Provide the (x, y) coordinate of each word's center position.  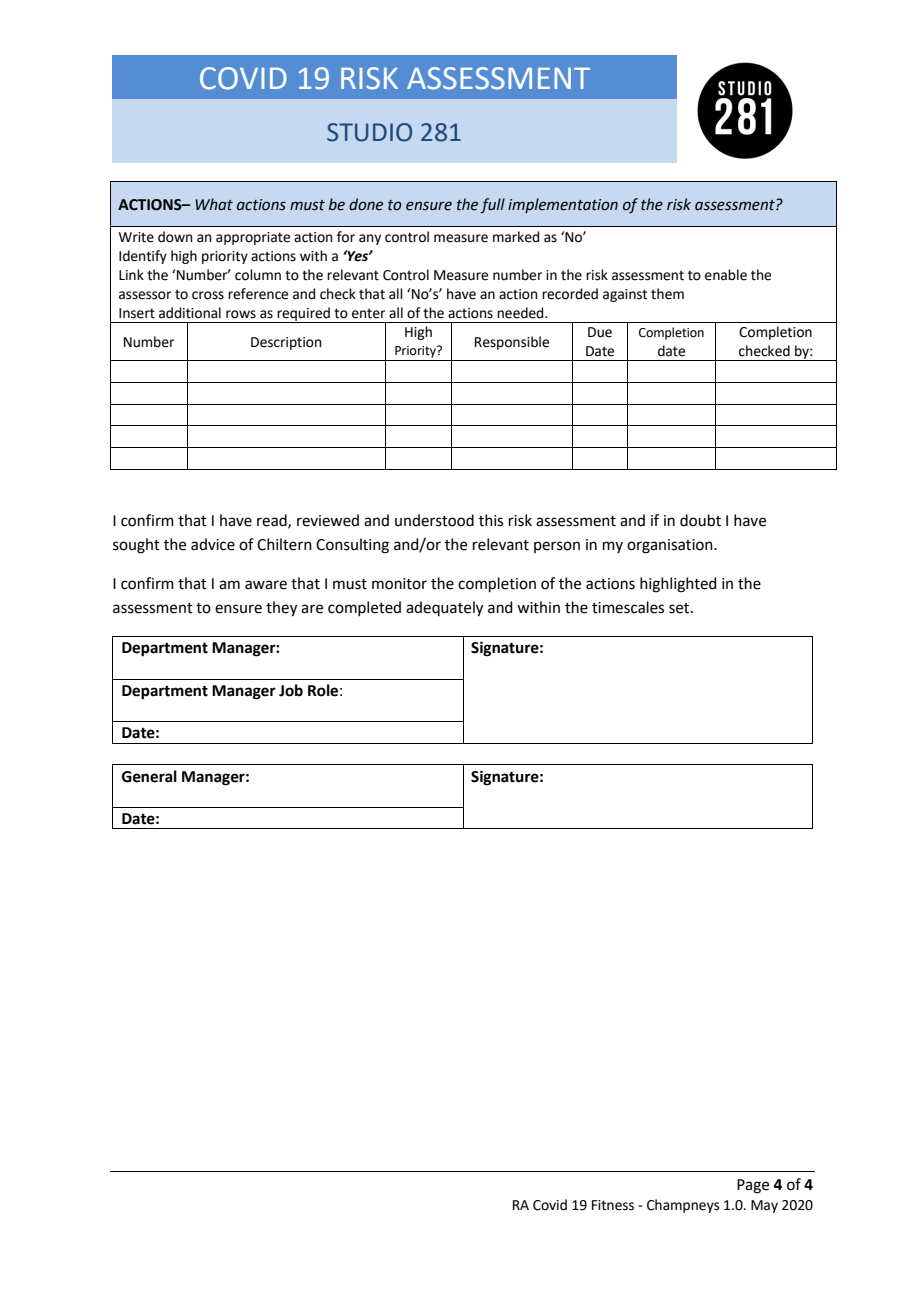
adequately (444, 609)
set (680, 608)
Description (286, 343)
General (149, 776)
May (764, 1206)
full (492, 205)
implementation (563, 205)
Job (291, 690)
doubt (700, 520)
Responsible (512, 343)
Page (753, 1186)
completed (364, 608)
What (214, 204)
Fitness (613, 1205)
